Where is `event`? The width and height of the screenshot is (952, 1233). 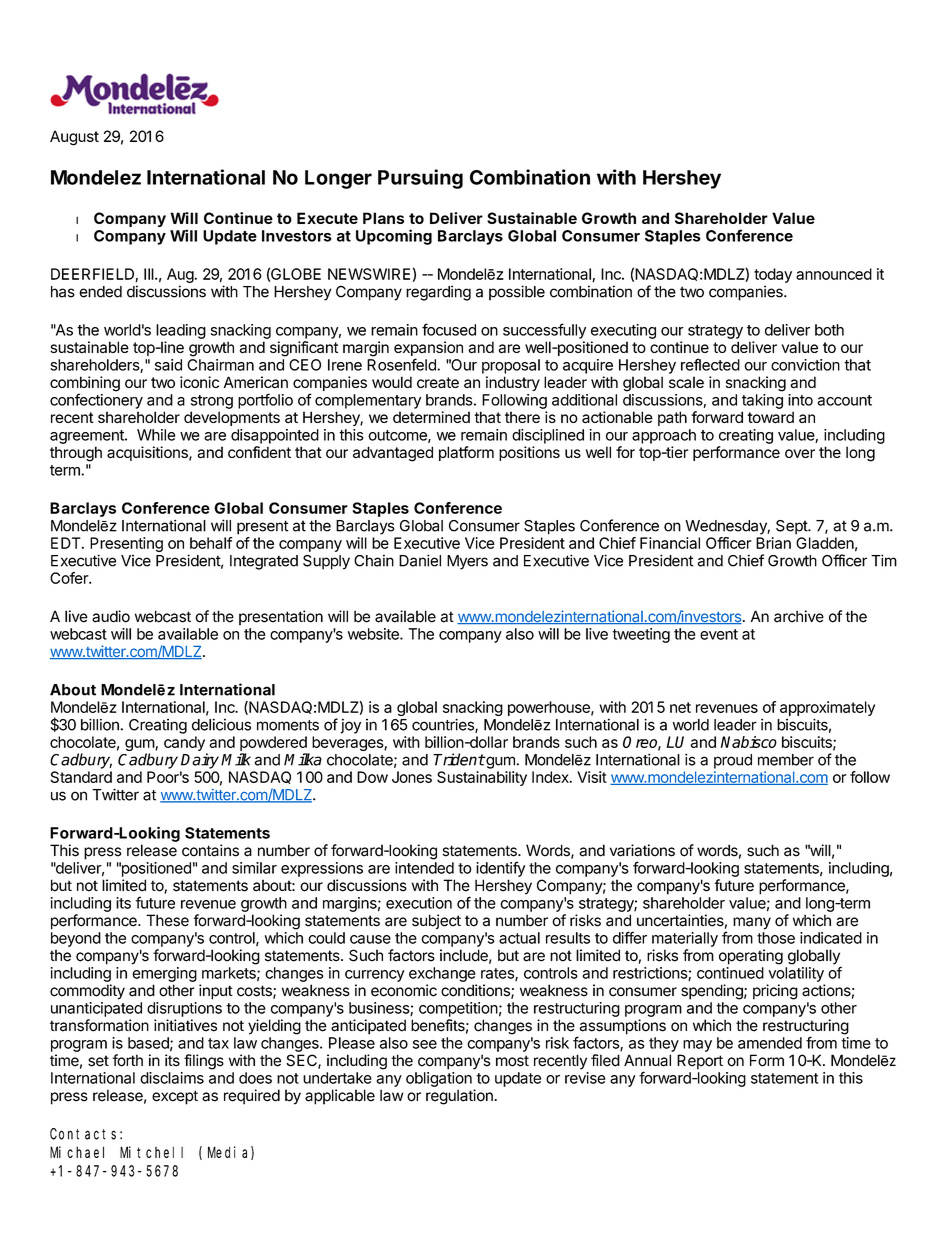
event is located at coordinates (719, 634).
